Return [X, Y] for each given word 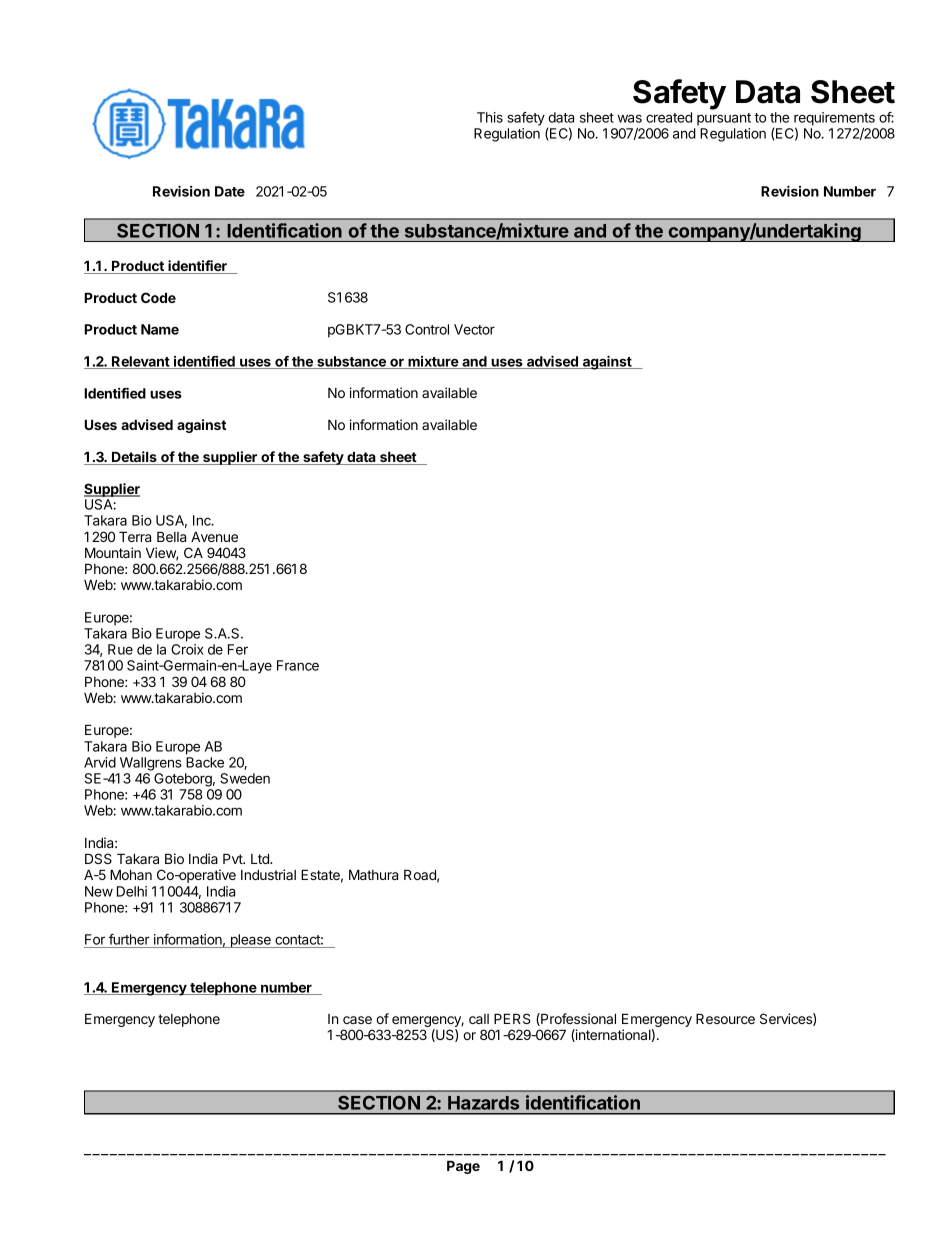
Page [463, 1167]
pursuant [724, 119]
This [490, 117]
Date [230, 191]
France [298, 665]
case [357, 1020]
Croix [187, 649]
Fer [238, 649]
